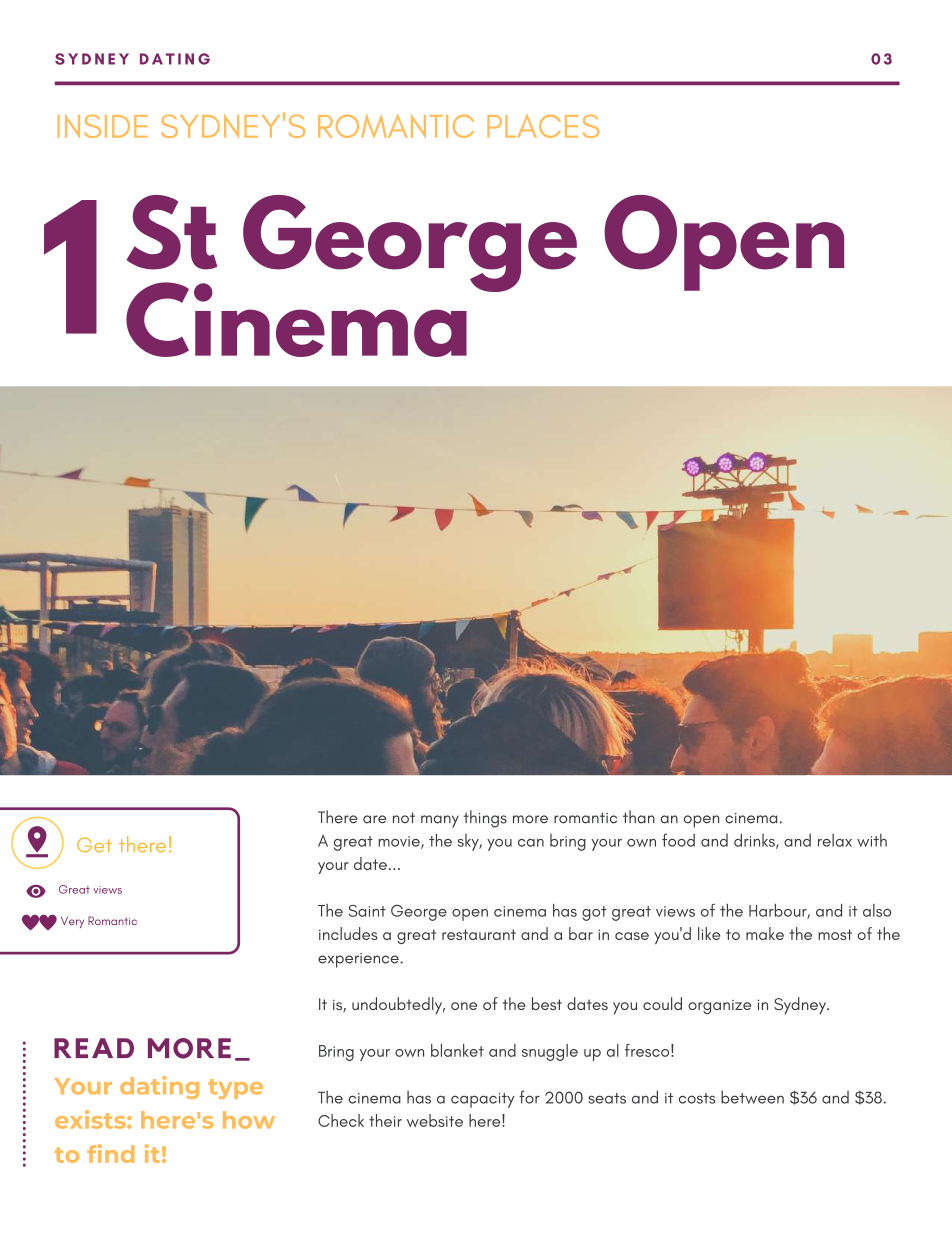 The height and width of the image is (1233, 952). I want to click on with, so click(872, 840).
